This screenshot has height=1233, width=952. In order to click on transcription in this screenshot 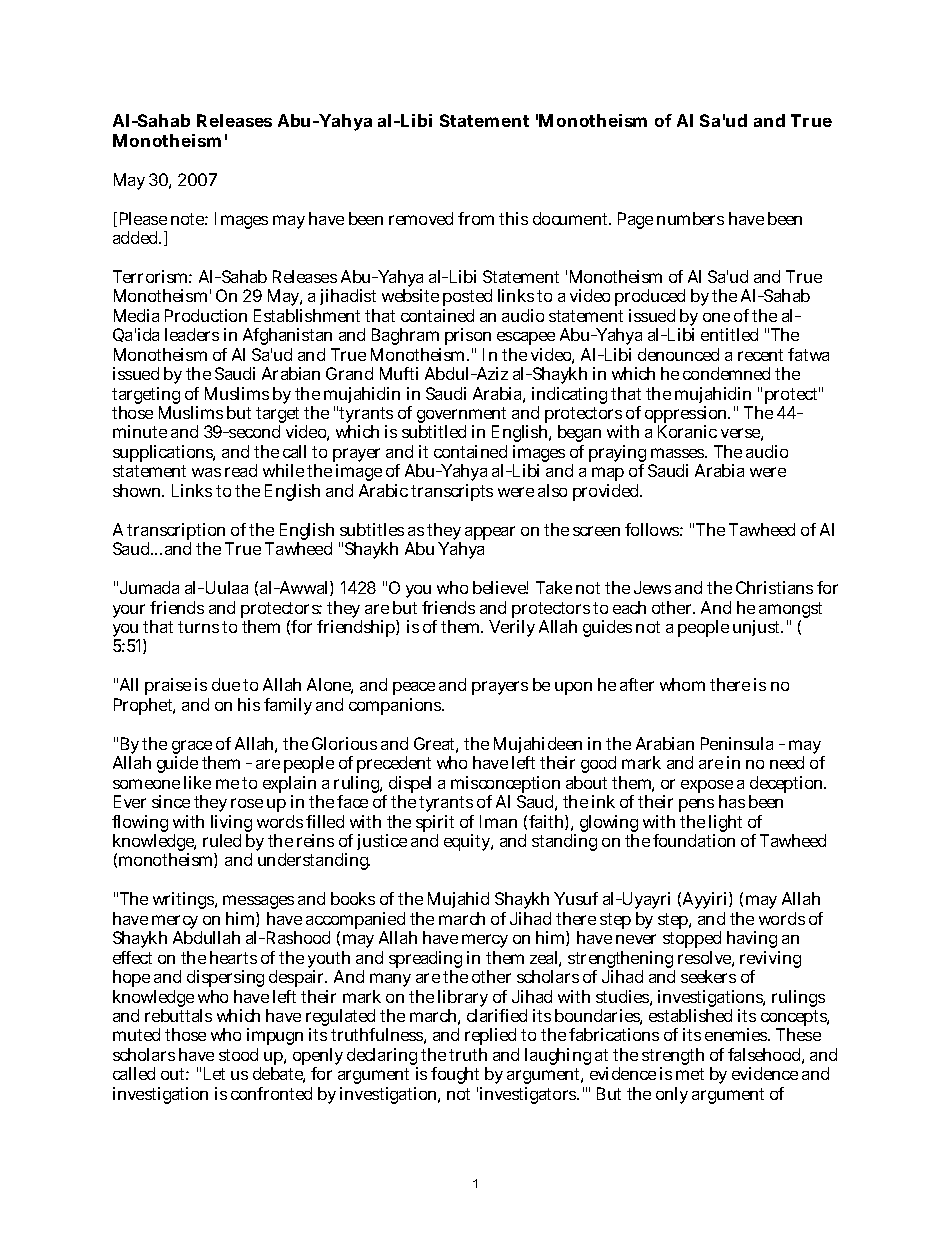, I will do `click(178, 533)`.
